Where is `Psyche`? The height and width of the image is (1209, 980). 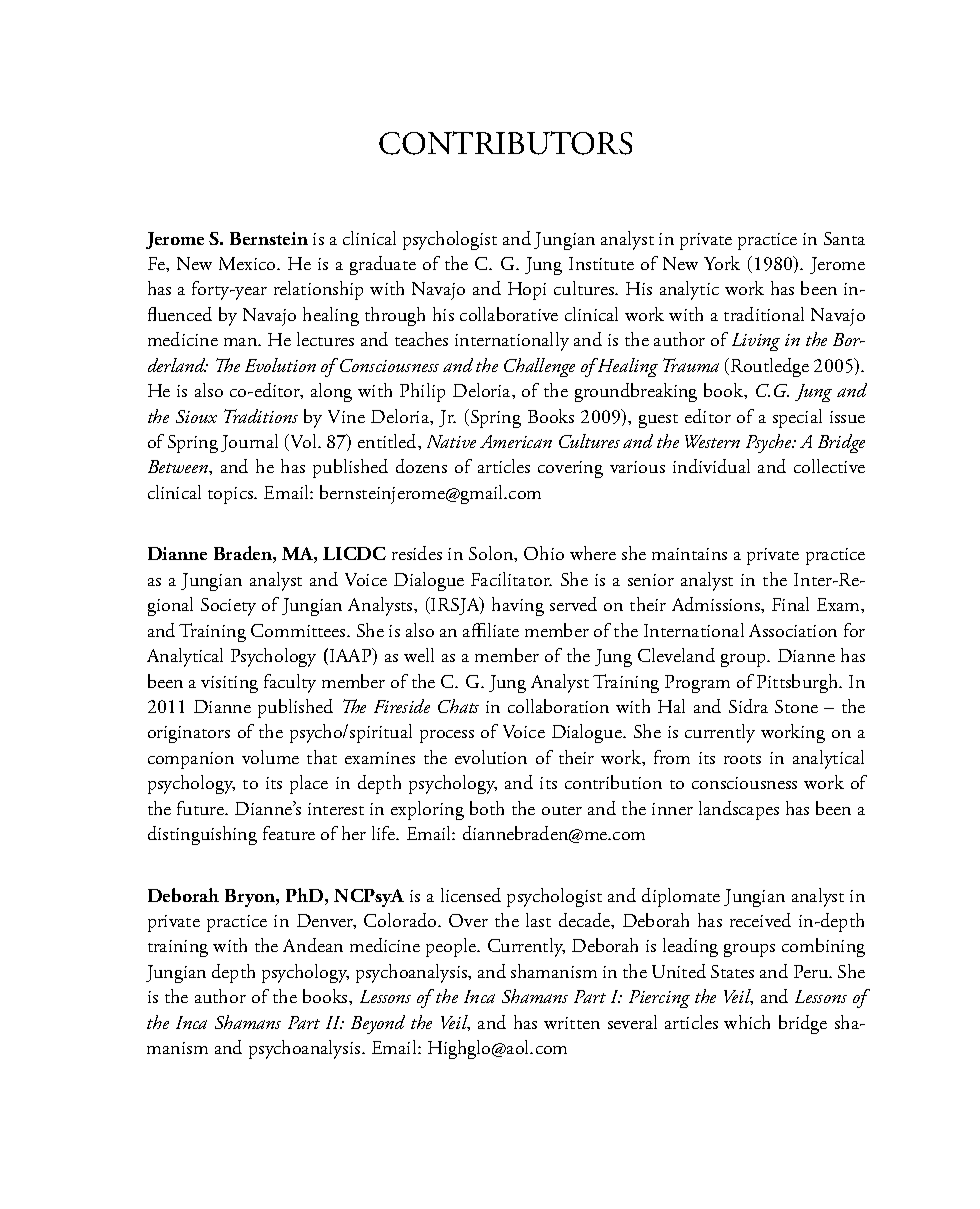 Psyche is located at coordinates (770, 443).
